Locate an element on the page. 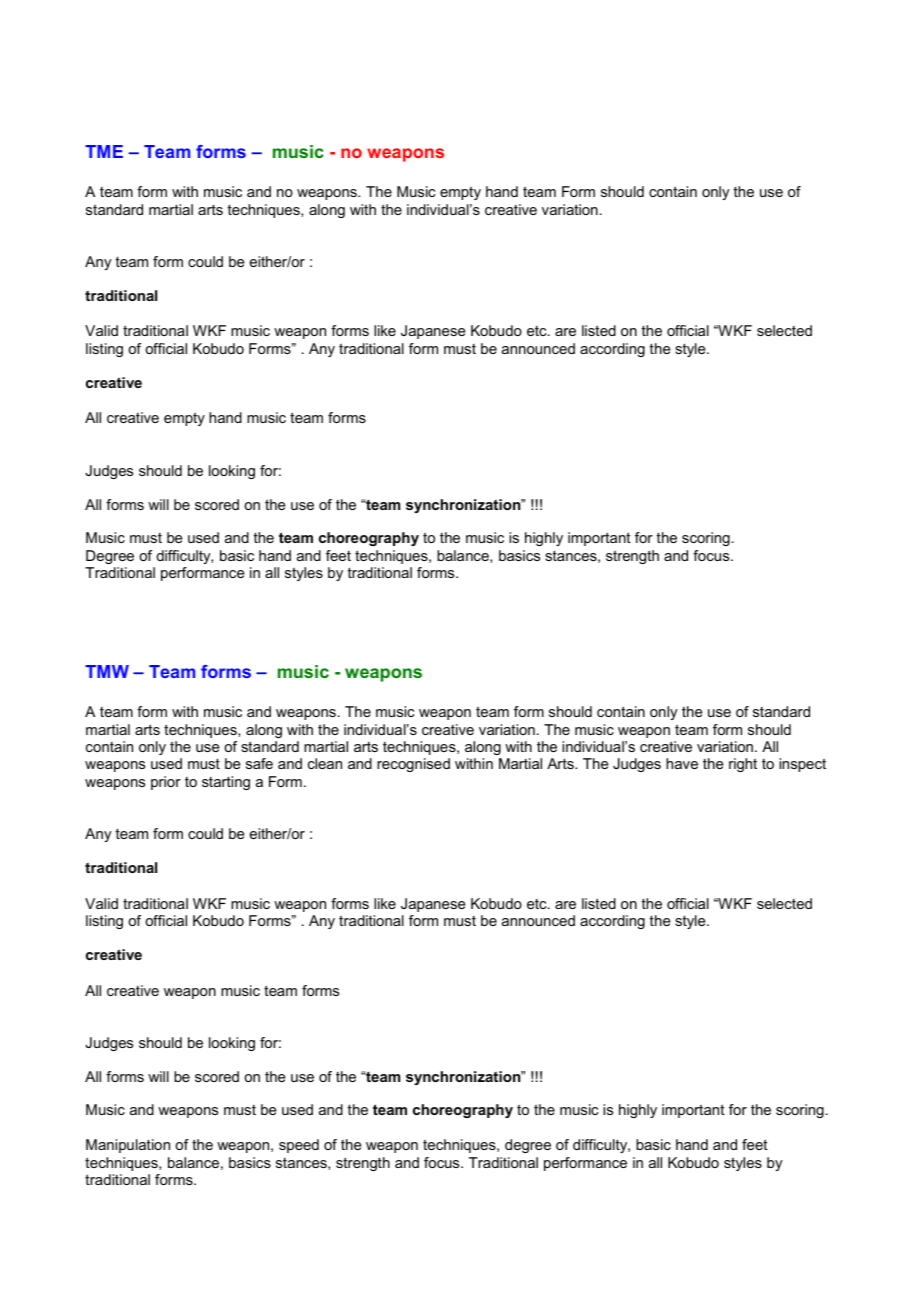  TMW is located at coordinates (107, 671).
